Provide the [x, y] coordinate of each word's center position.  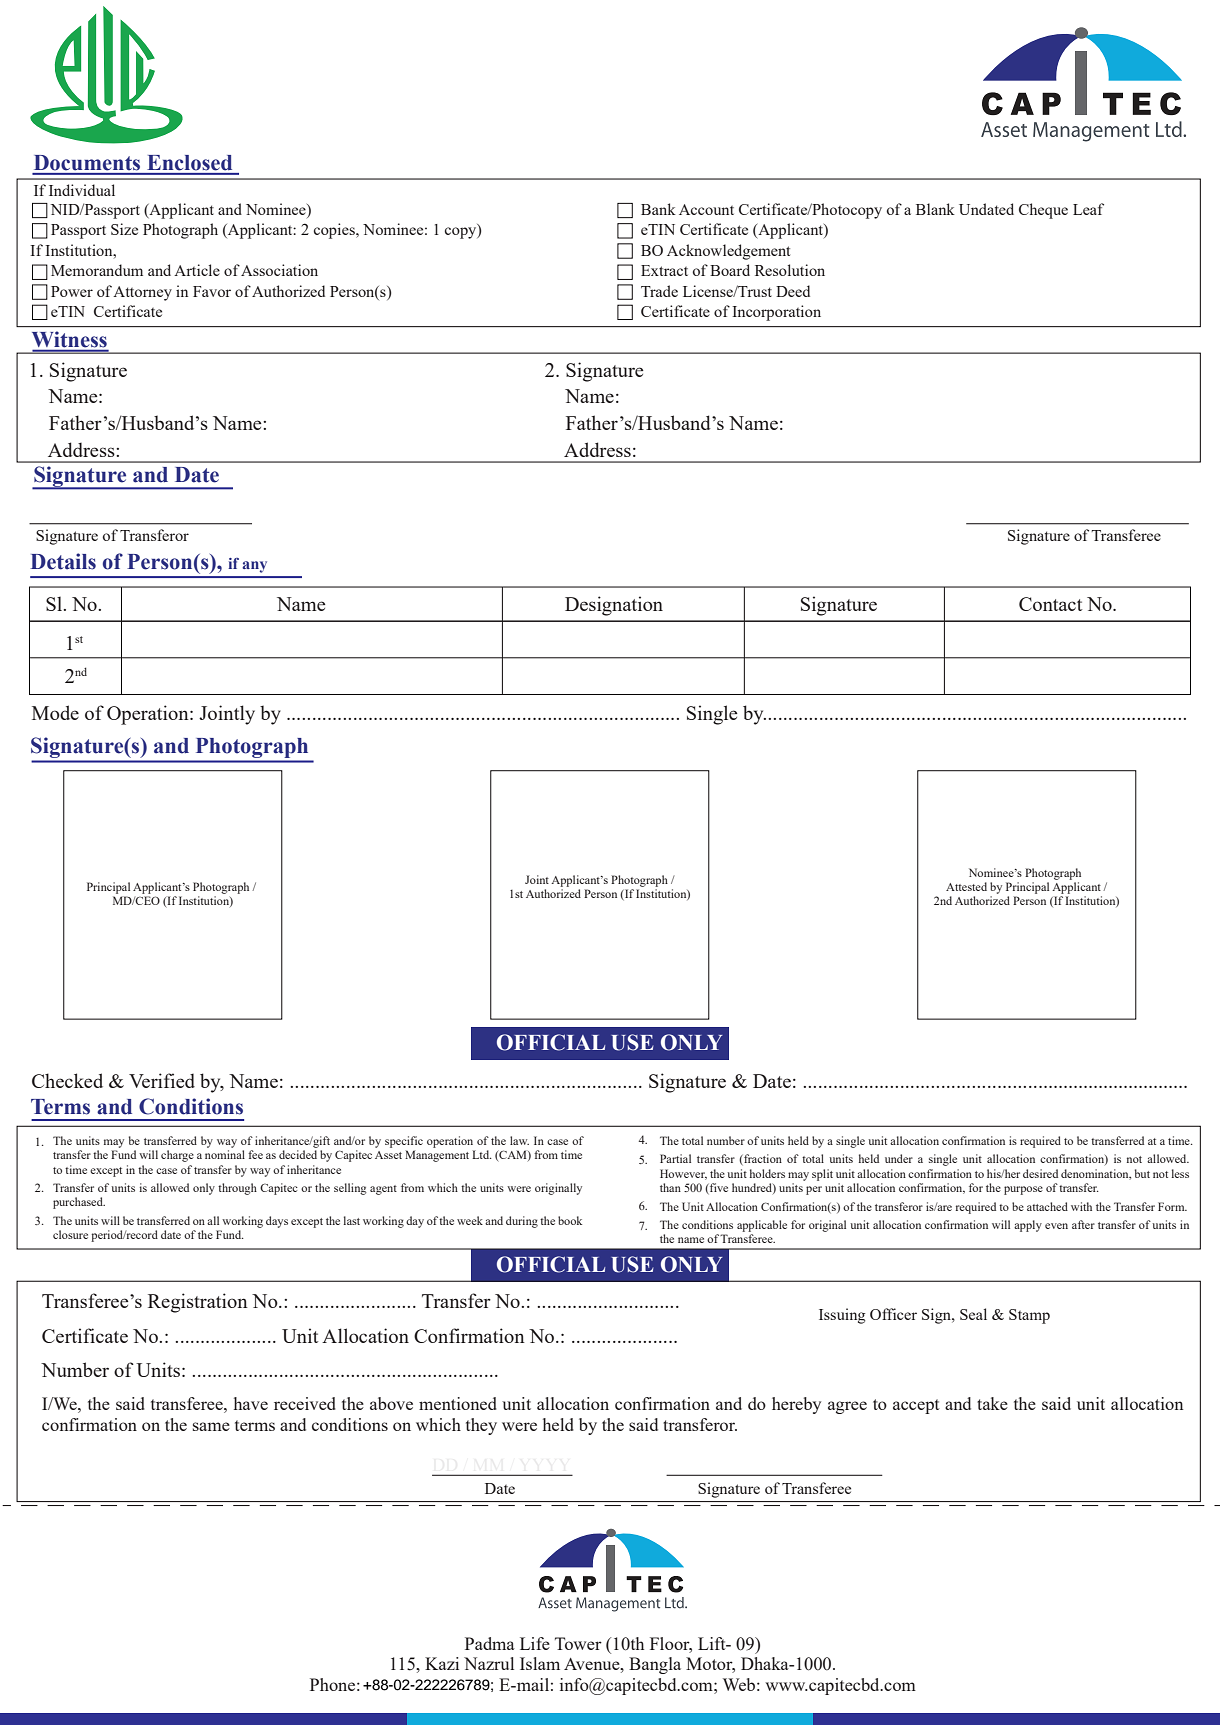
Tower [578, 1643]
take [992, 1403]
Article [197, 270]
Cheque [1043, 211]
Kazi [442, 1663]
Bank [658, 209]
